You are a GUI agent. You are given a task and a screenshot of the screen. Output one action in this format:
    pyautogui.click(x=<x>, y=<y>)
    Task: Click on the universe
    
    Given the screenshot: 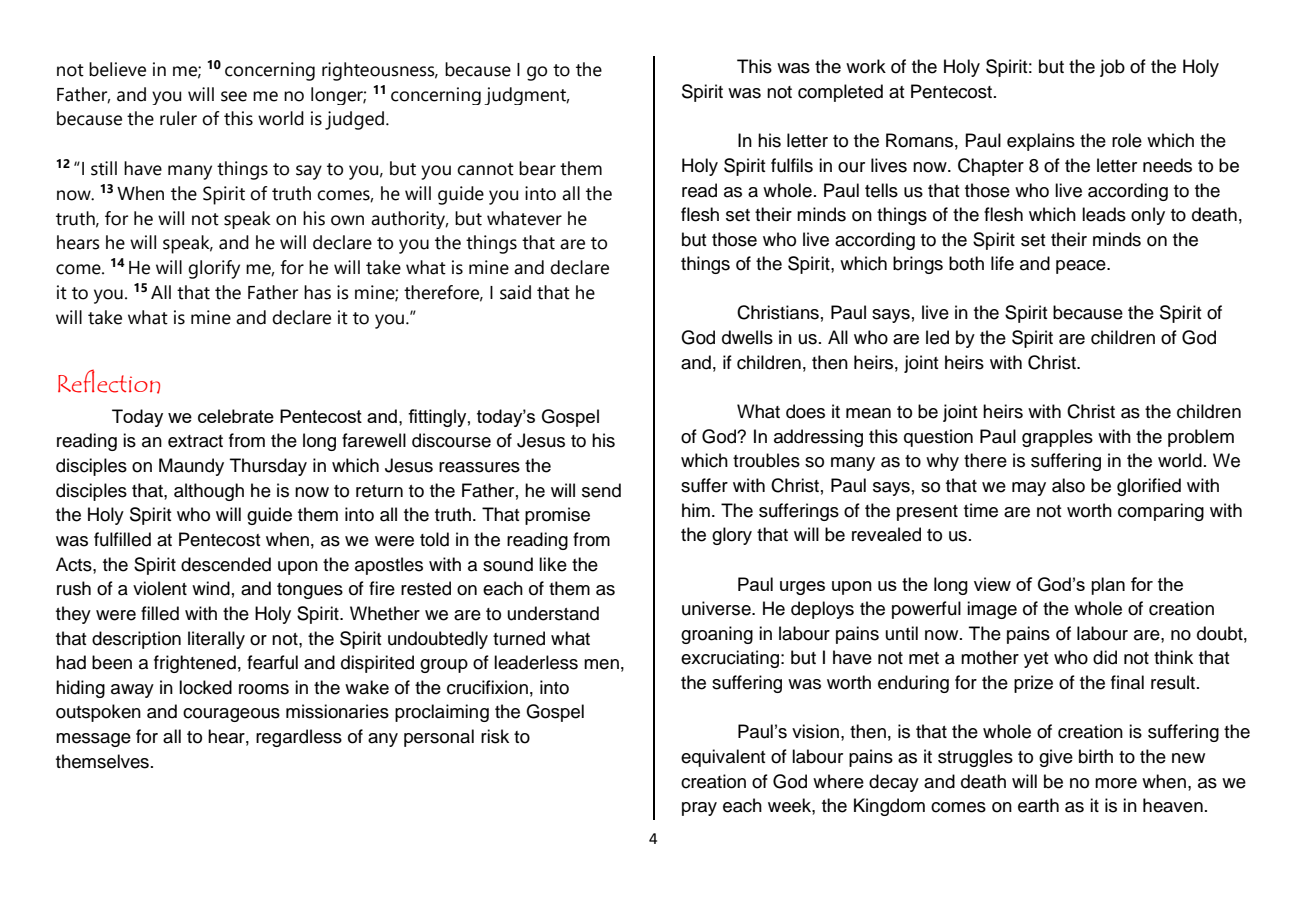 What is the action you would take?
    pyautogui.click(x=717, y=608)
